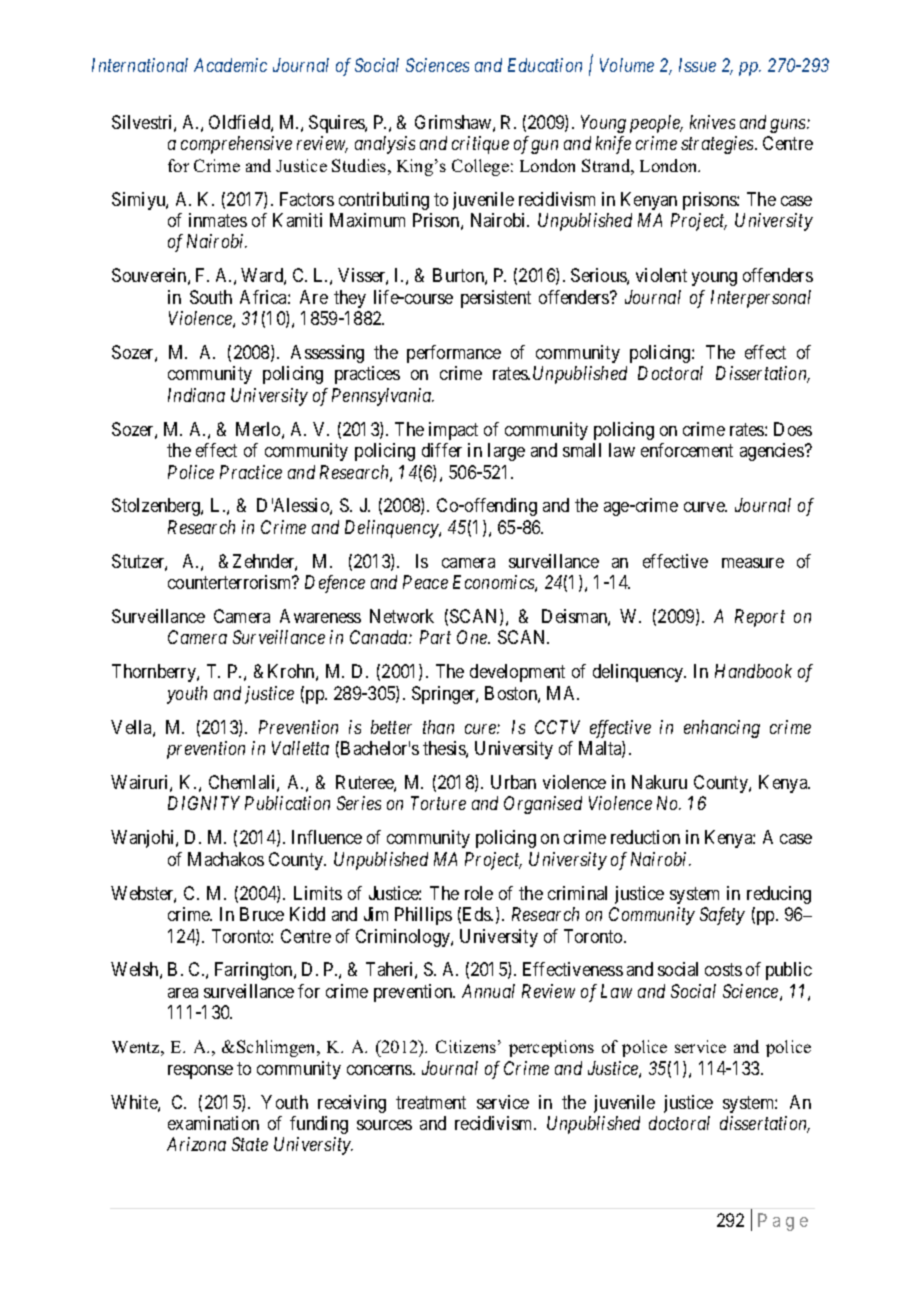 The image size is (924, 1308). I want to click on impact, so click(453, 431).
